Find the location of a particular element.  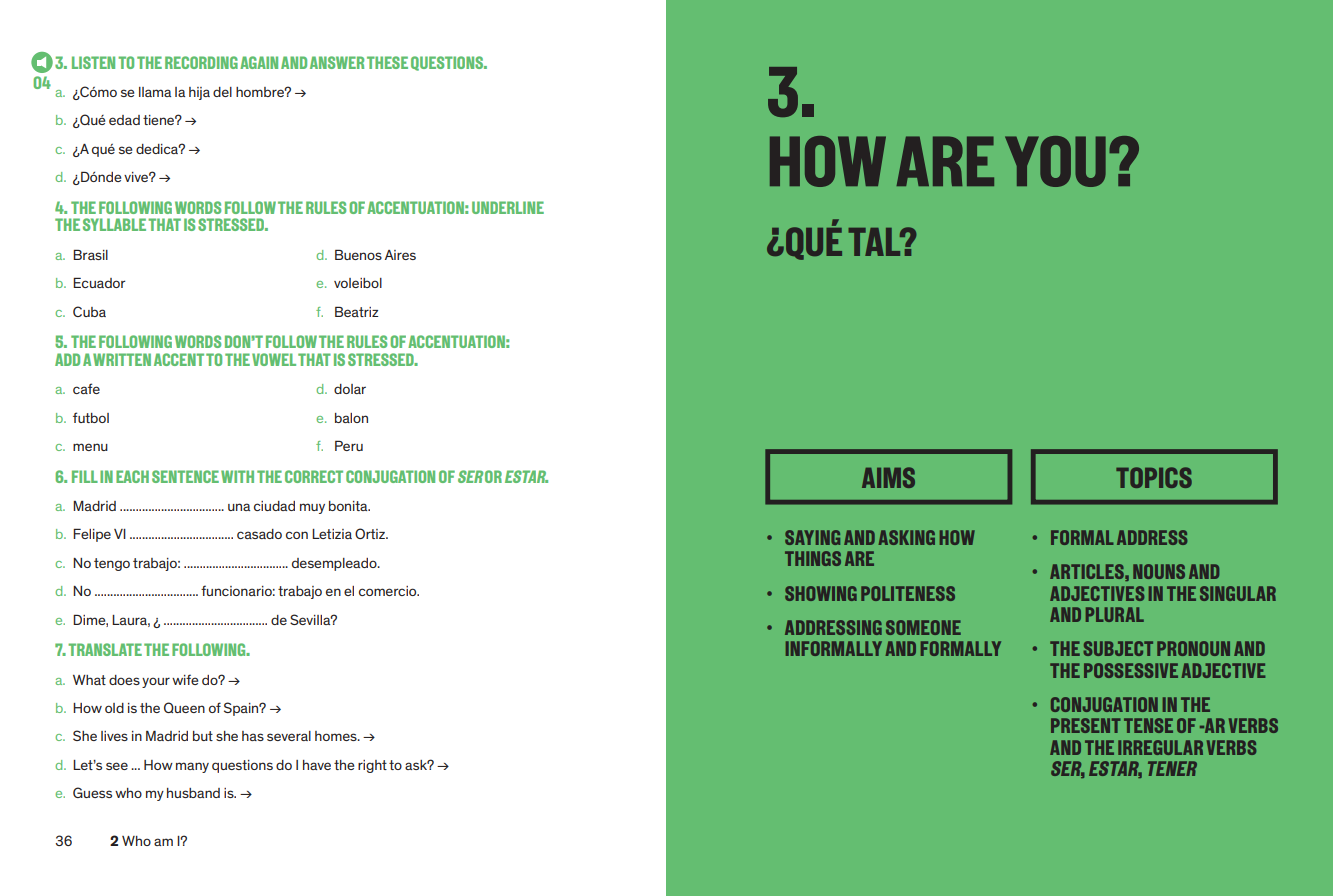

AIMS is located at coordinates (888, 477).
